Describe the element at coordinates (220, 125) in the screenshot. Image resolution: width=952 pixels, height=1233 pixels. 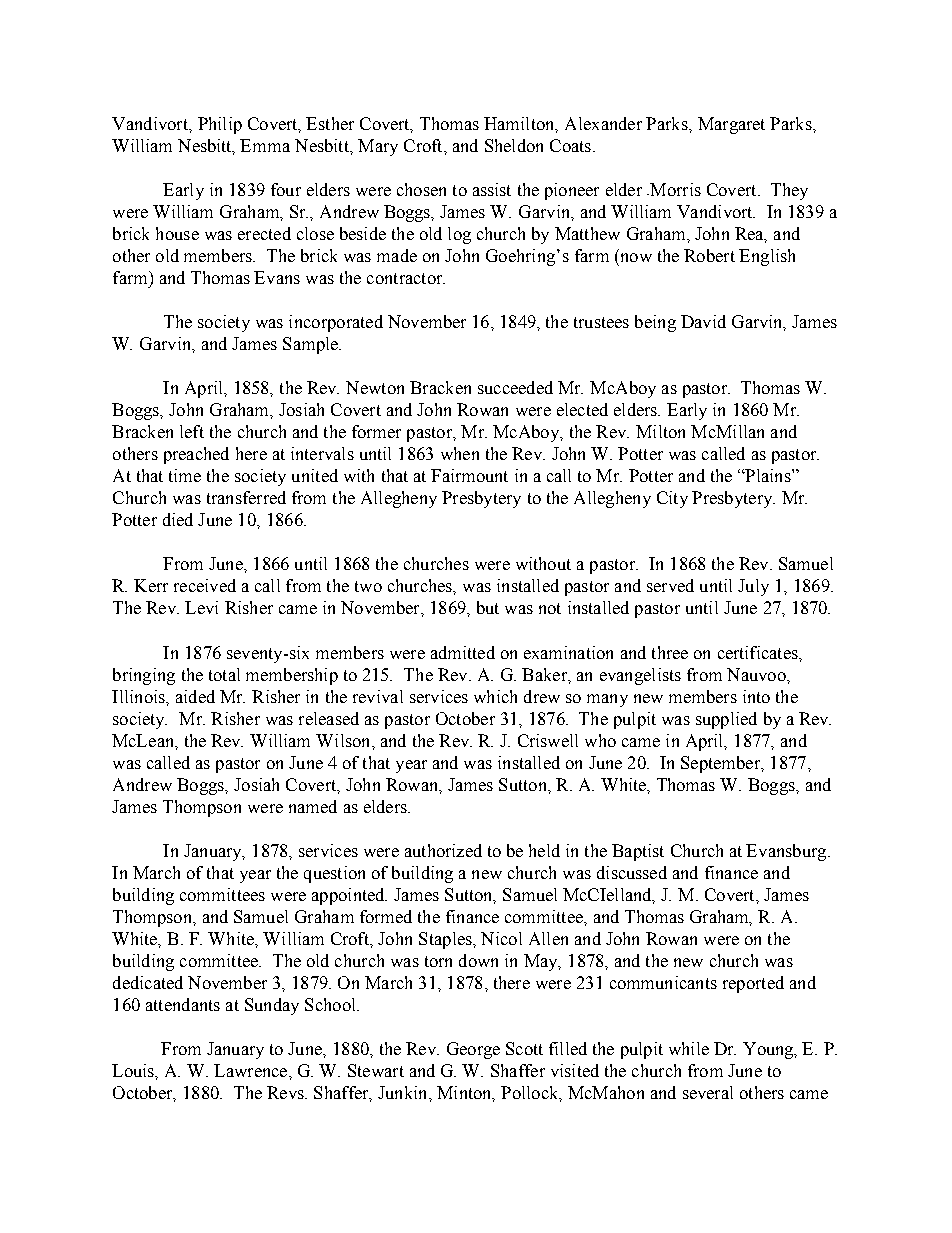
I see `Philip` at that location.
